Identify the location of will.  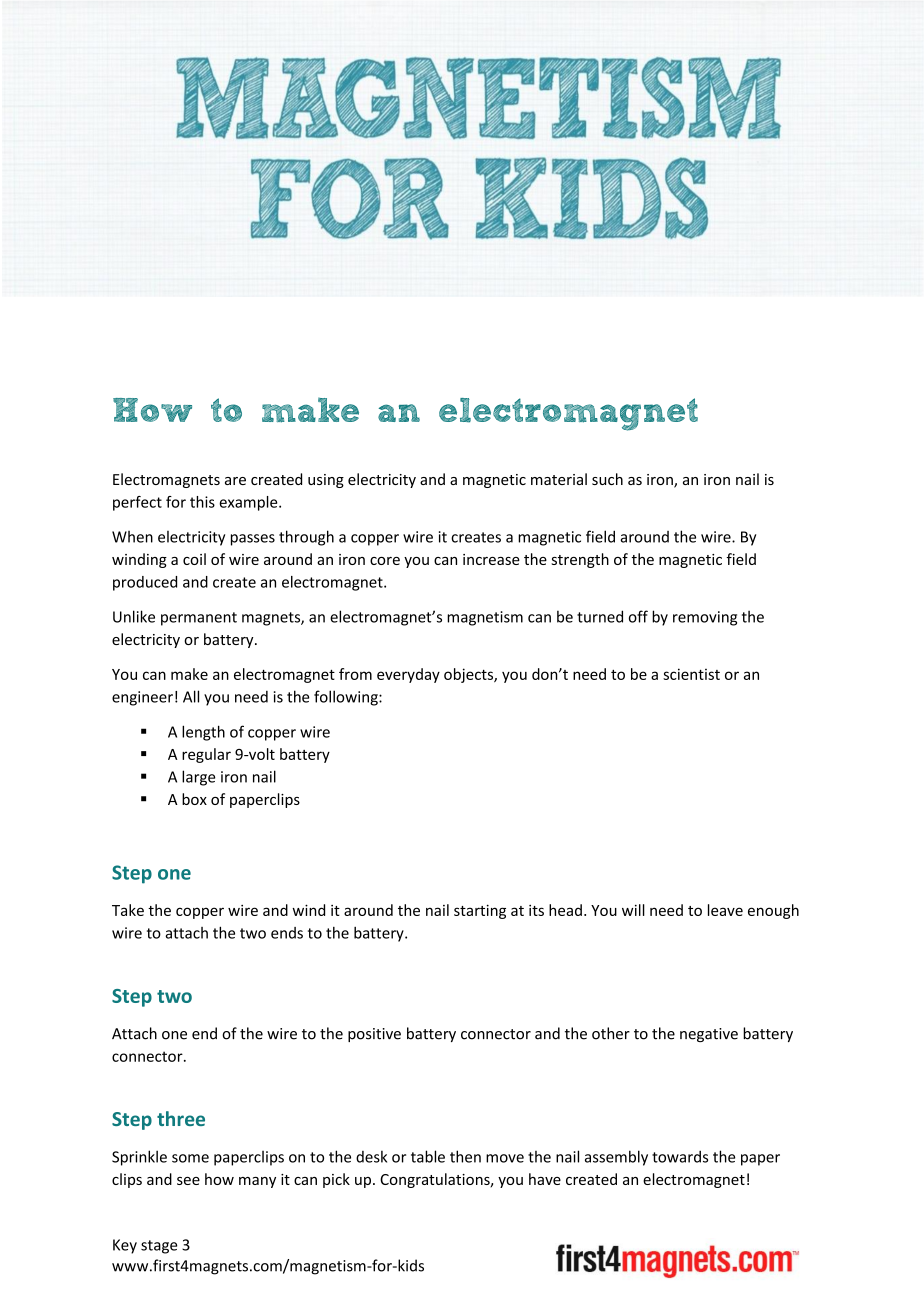
(633, 910).
